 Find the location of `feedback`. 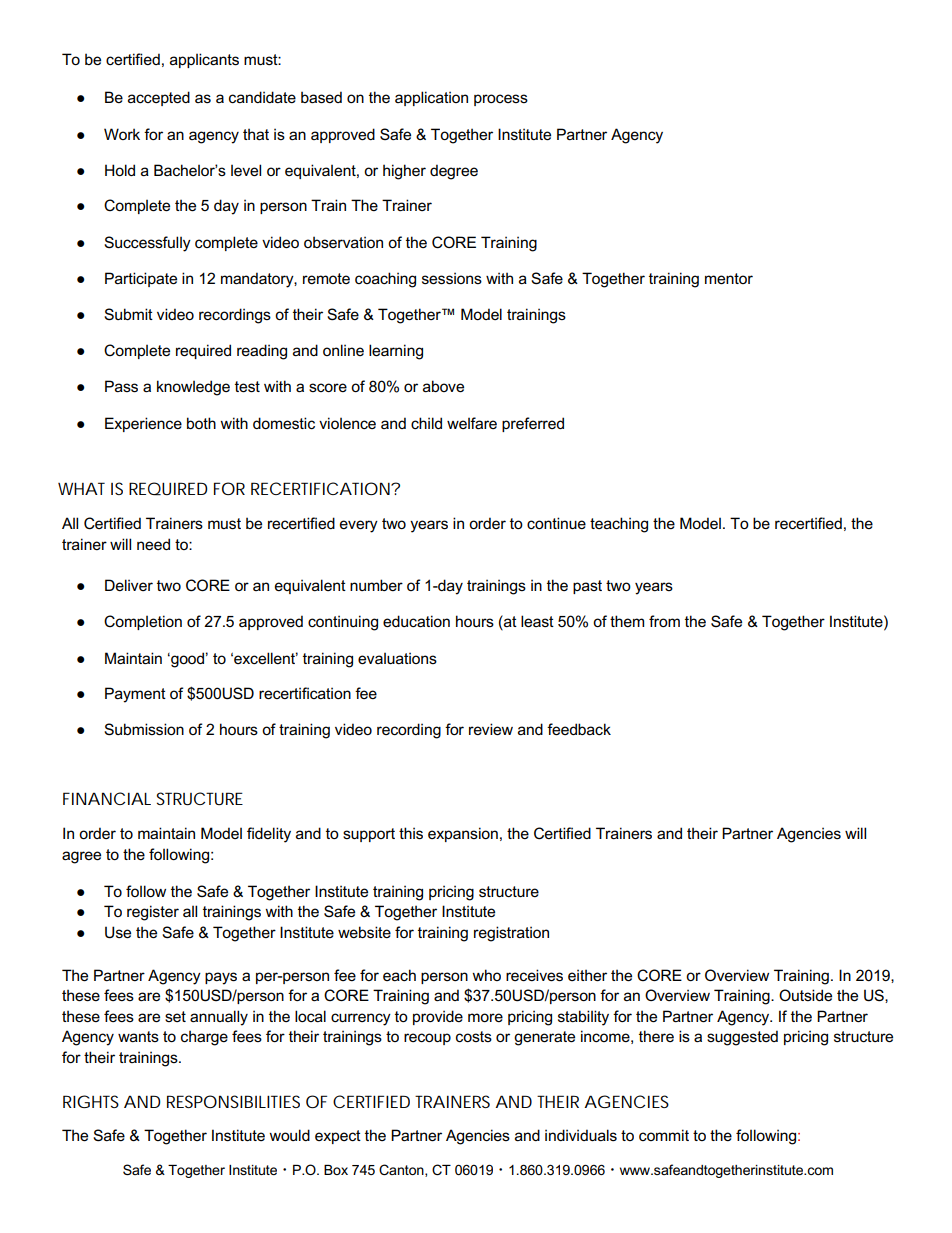

feedback is located at coordinates (579, 729).
